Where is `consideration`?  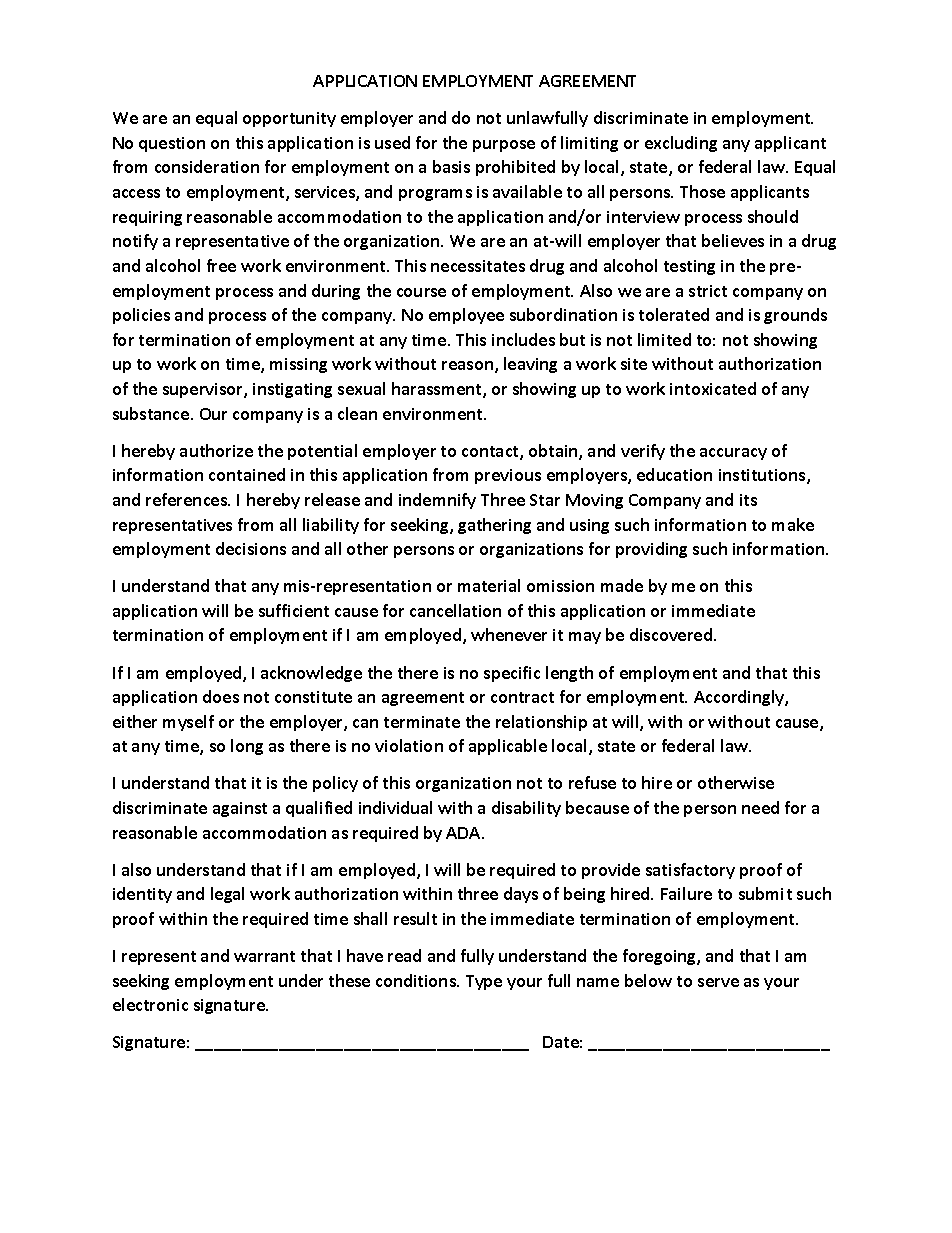
consideration is located at coordinates (207, 166).
